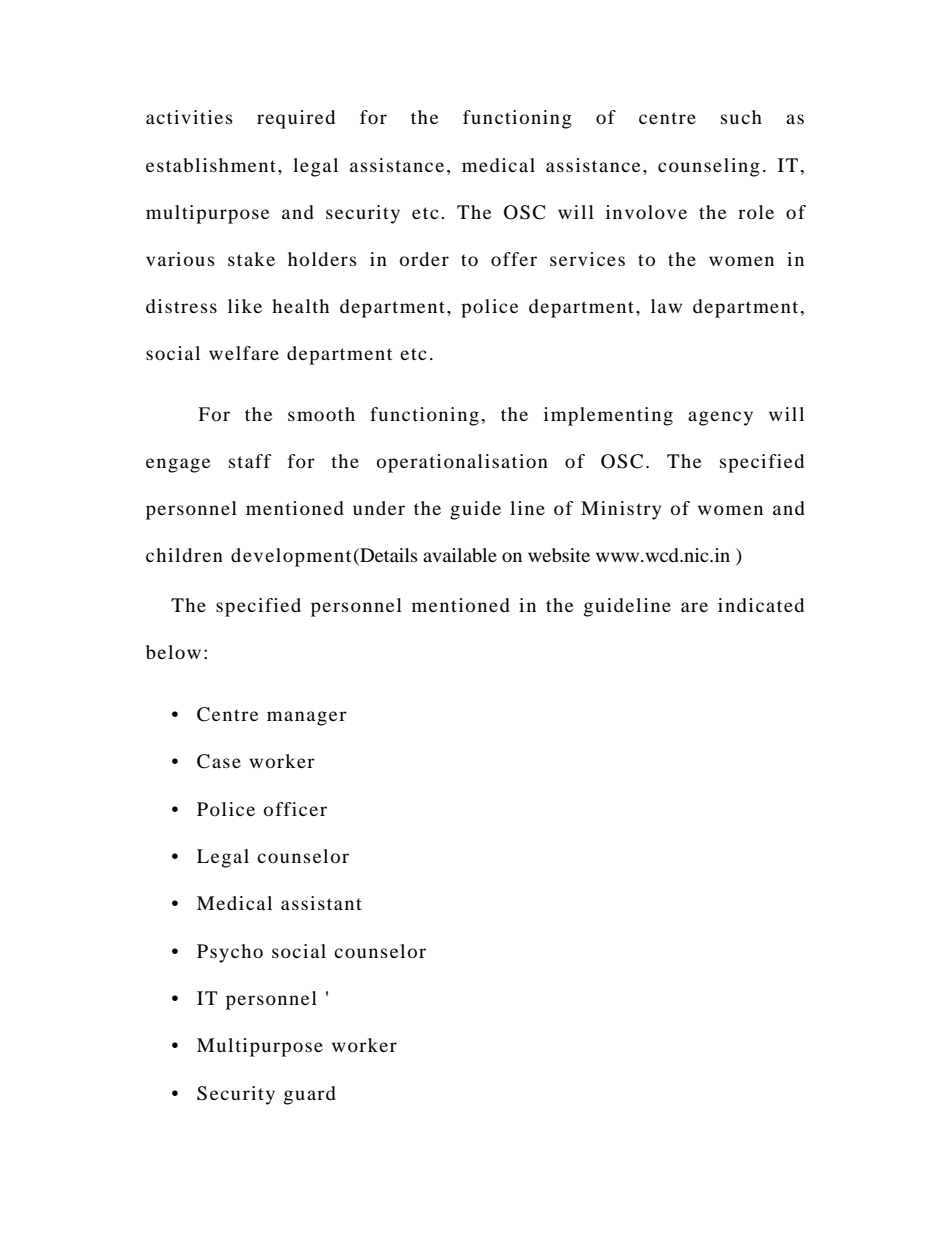 The width and height of the screenshot is (952, 1233). I want to click on assistant, so click(321, 903).
